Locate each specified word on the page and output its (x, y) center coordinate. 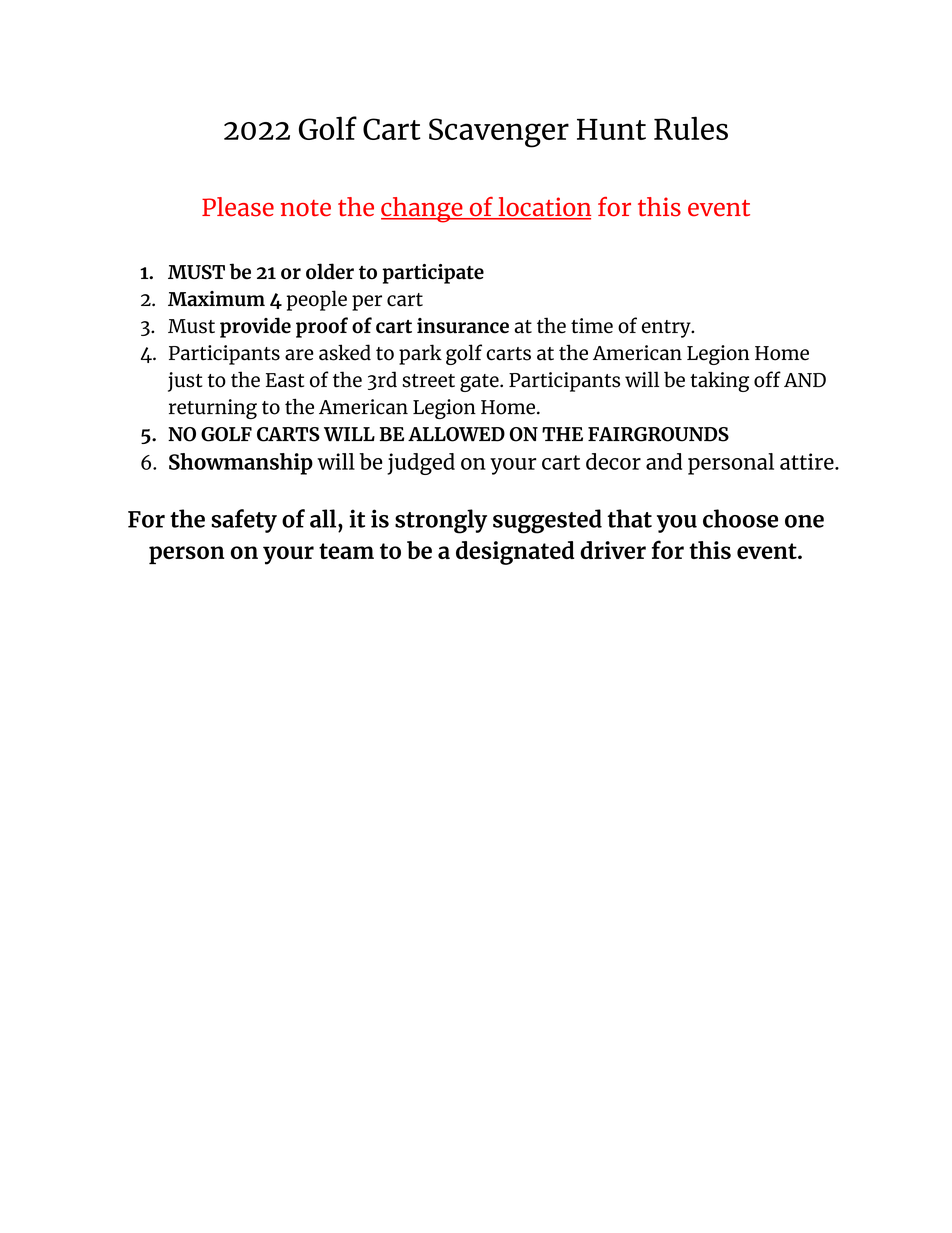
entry (667, 329)
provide (255, 327)
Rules (691, 128)
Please (238, 207)
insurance (463, 326)
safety (244, 521)
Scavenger (499, 133)
